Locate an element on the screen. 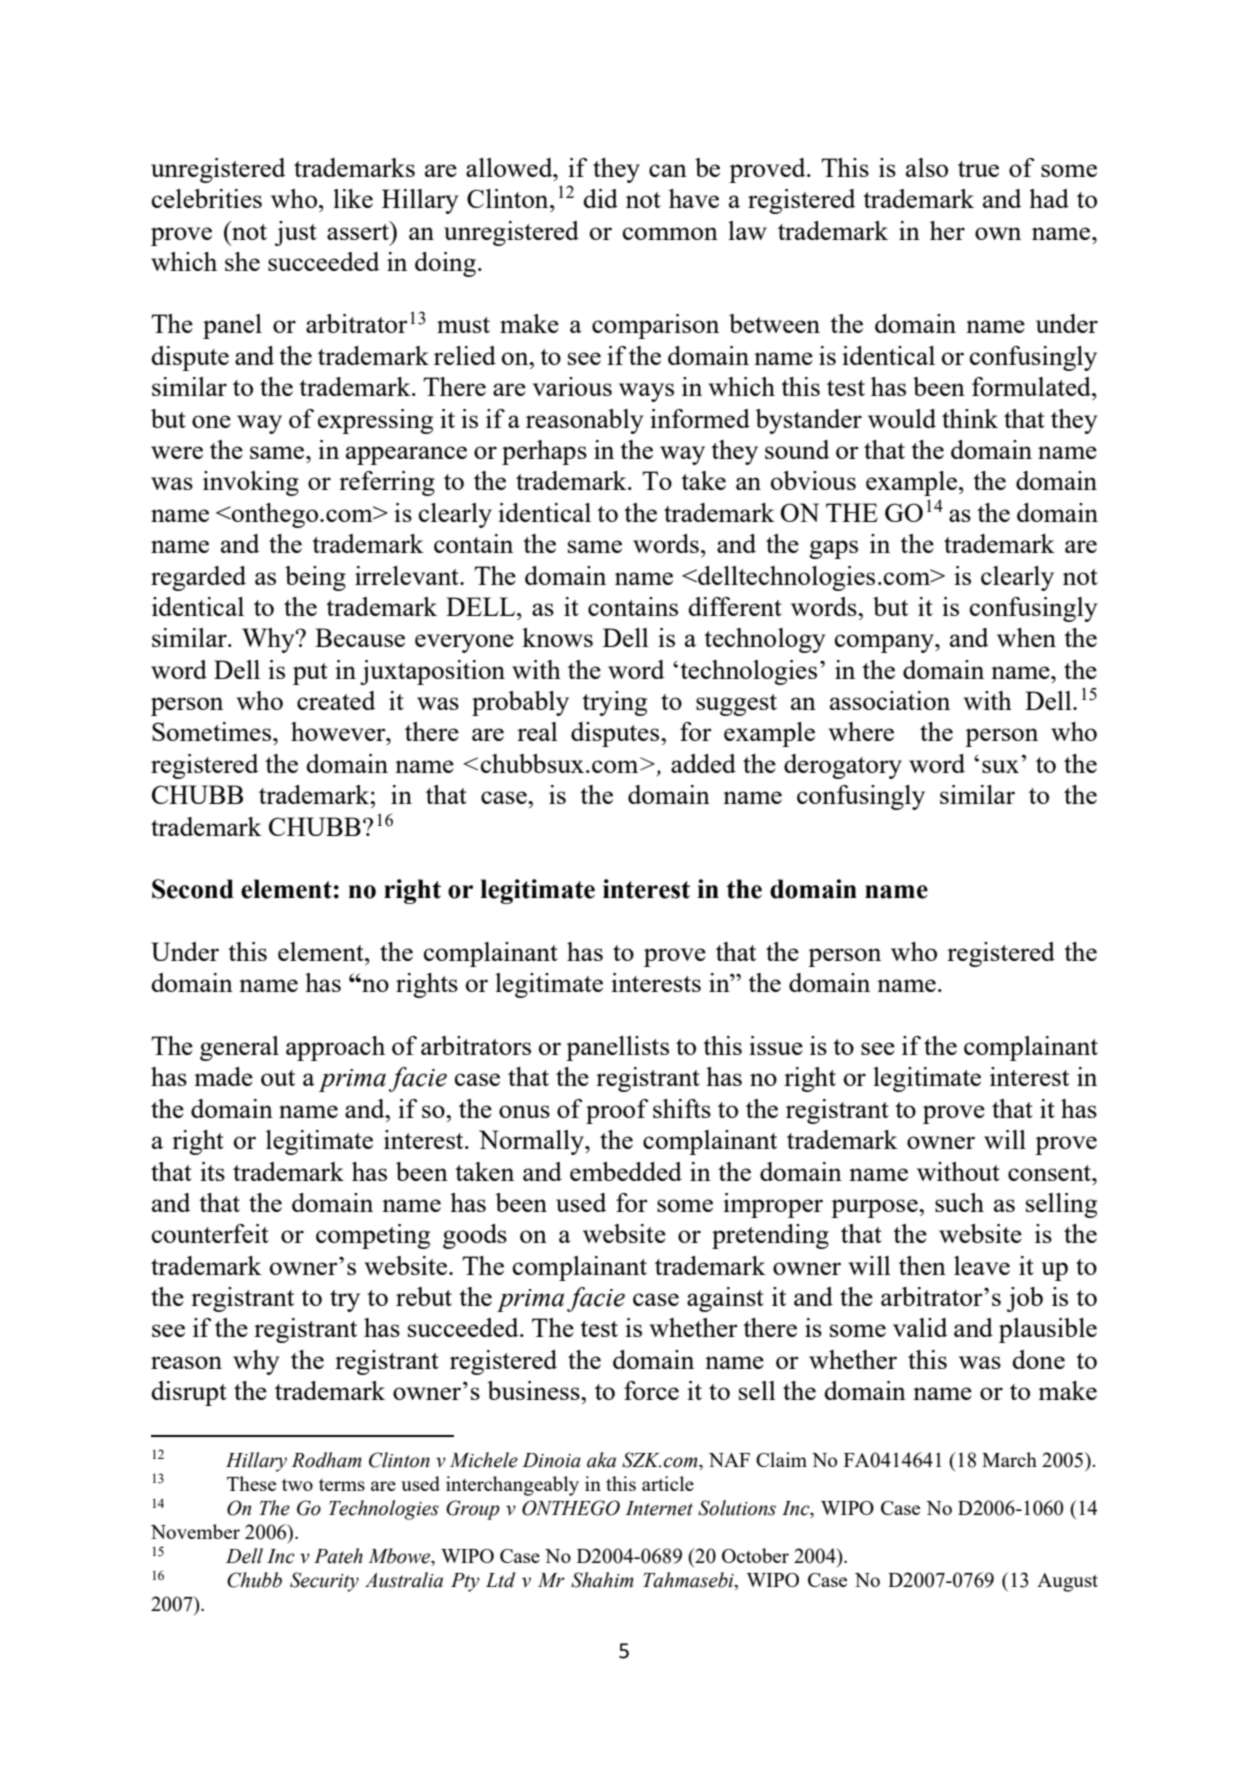  Internet is located at coordinates (659, 1508).
